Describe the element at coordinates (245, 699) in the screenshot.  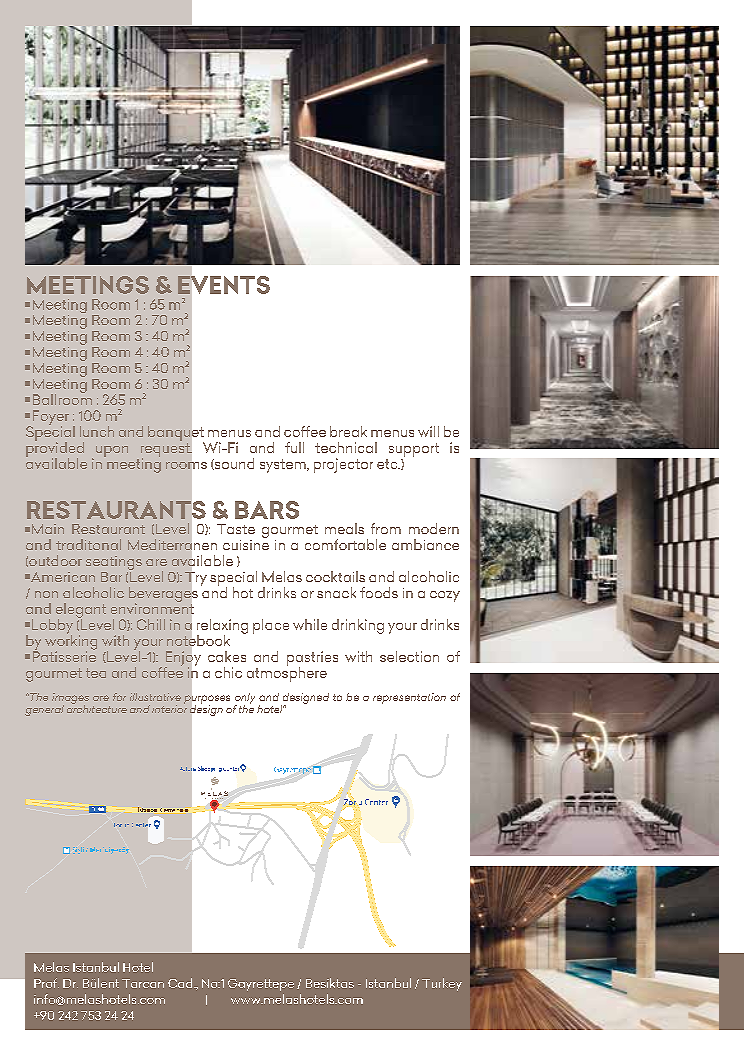
I see `only` at that location.
